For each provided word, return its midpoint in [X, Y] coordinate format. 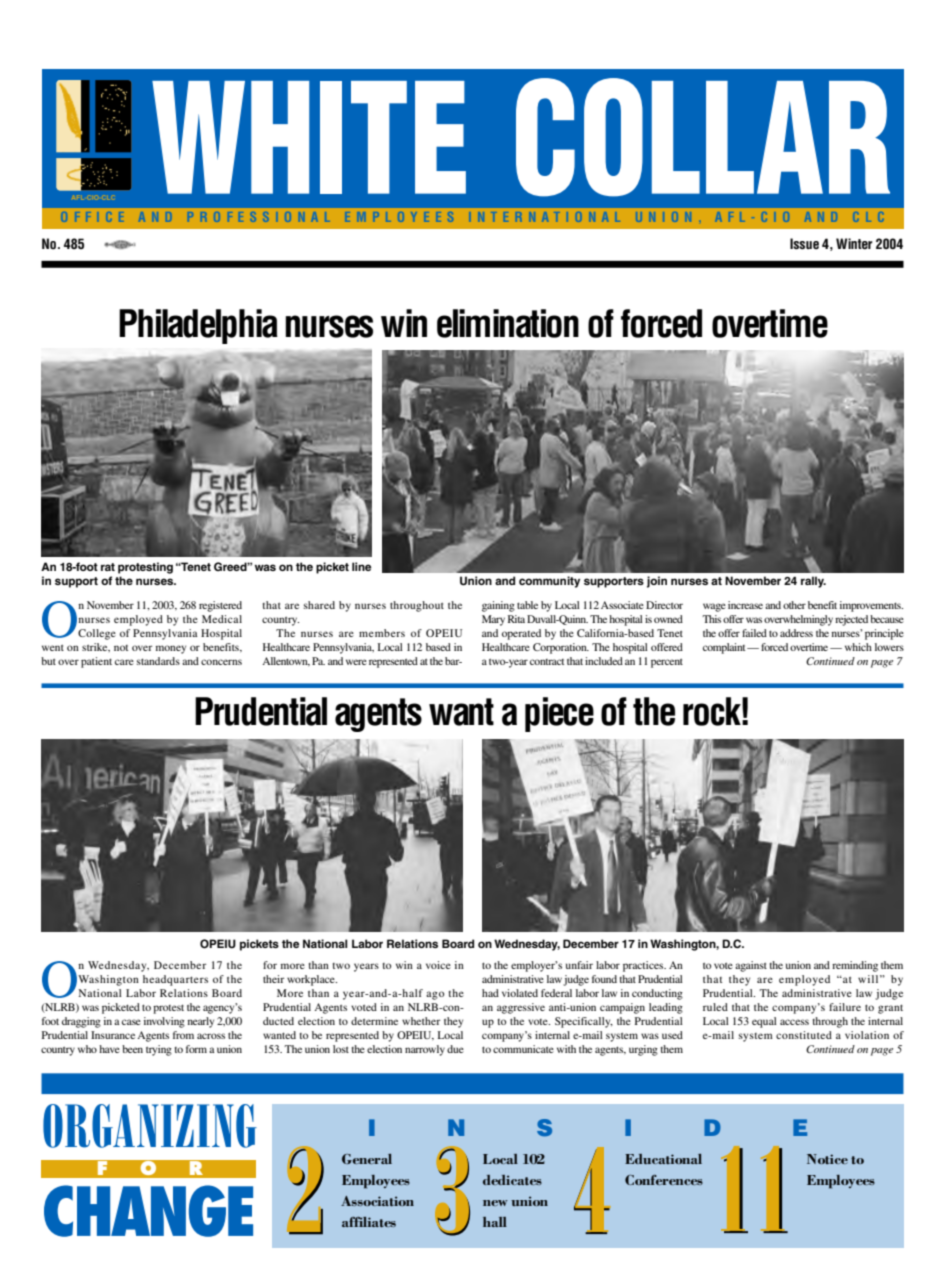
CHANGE [148, 1211]
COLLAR [703, 137]
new [495, 1203]
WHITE [309, 137]
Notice [827, 1159]
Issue [804, 244]
